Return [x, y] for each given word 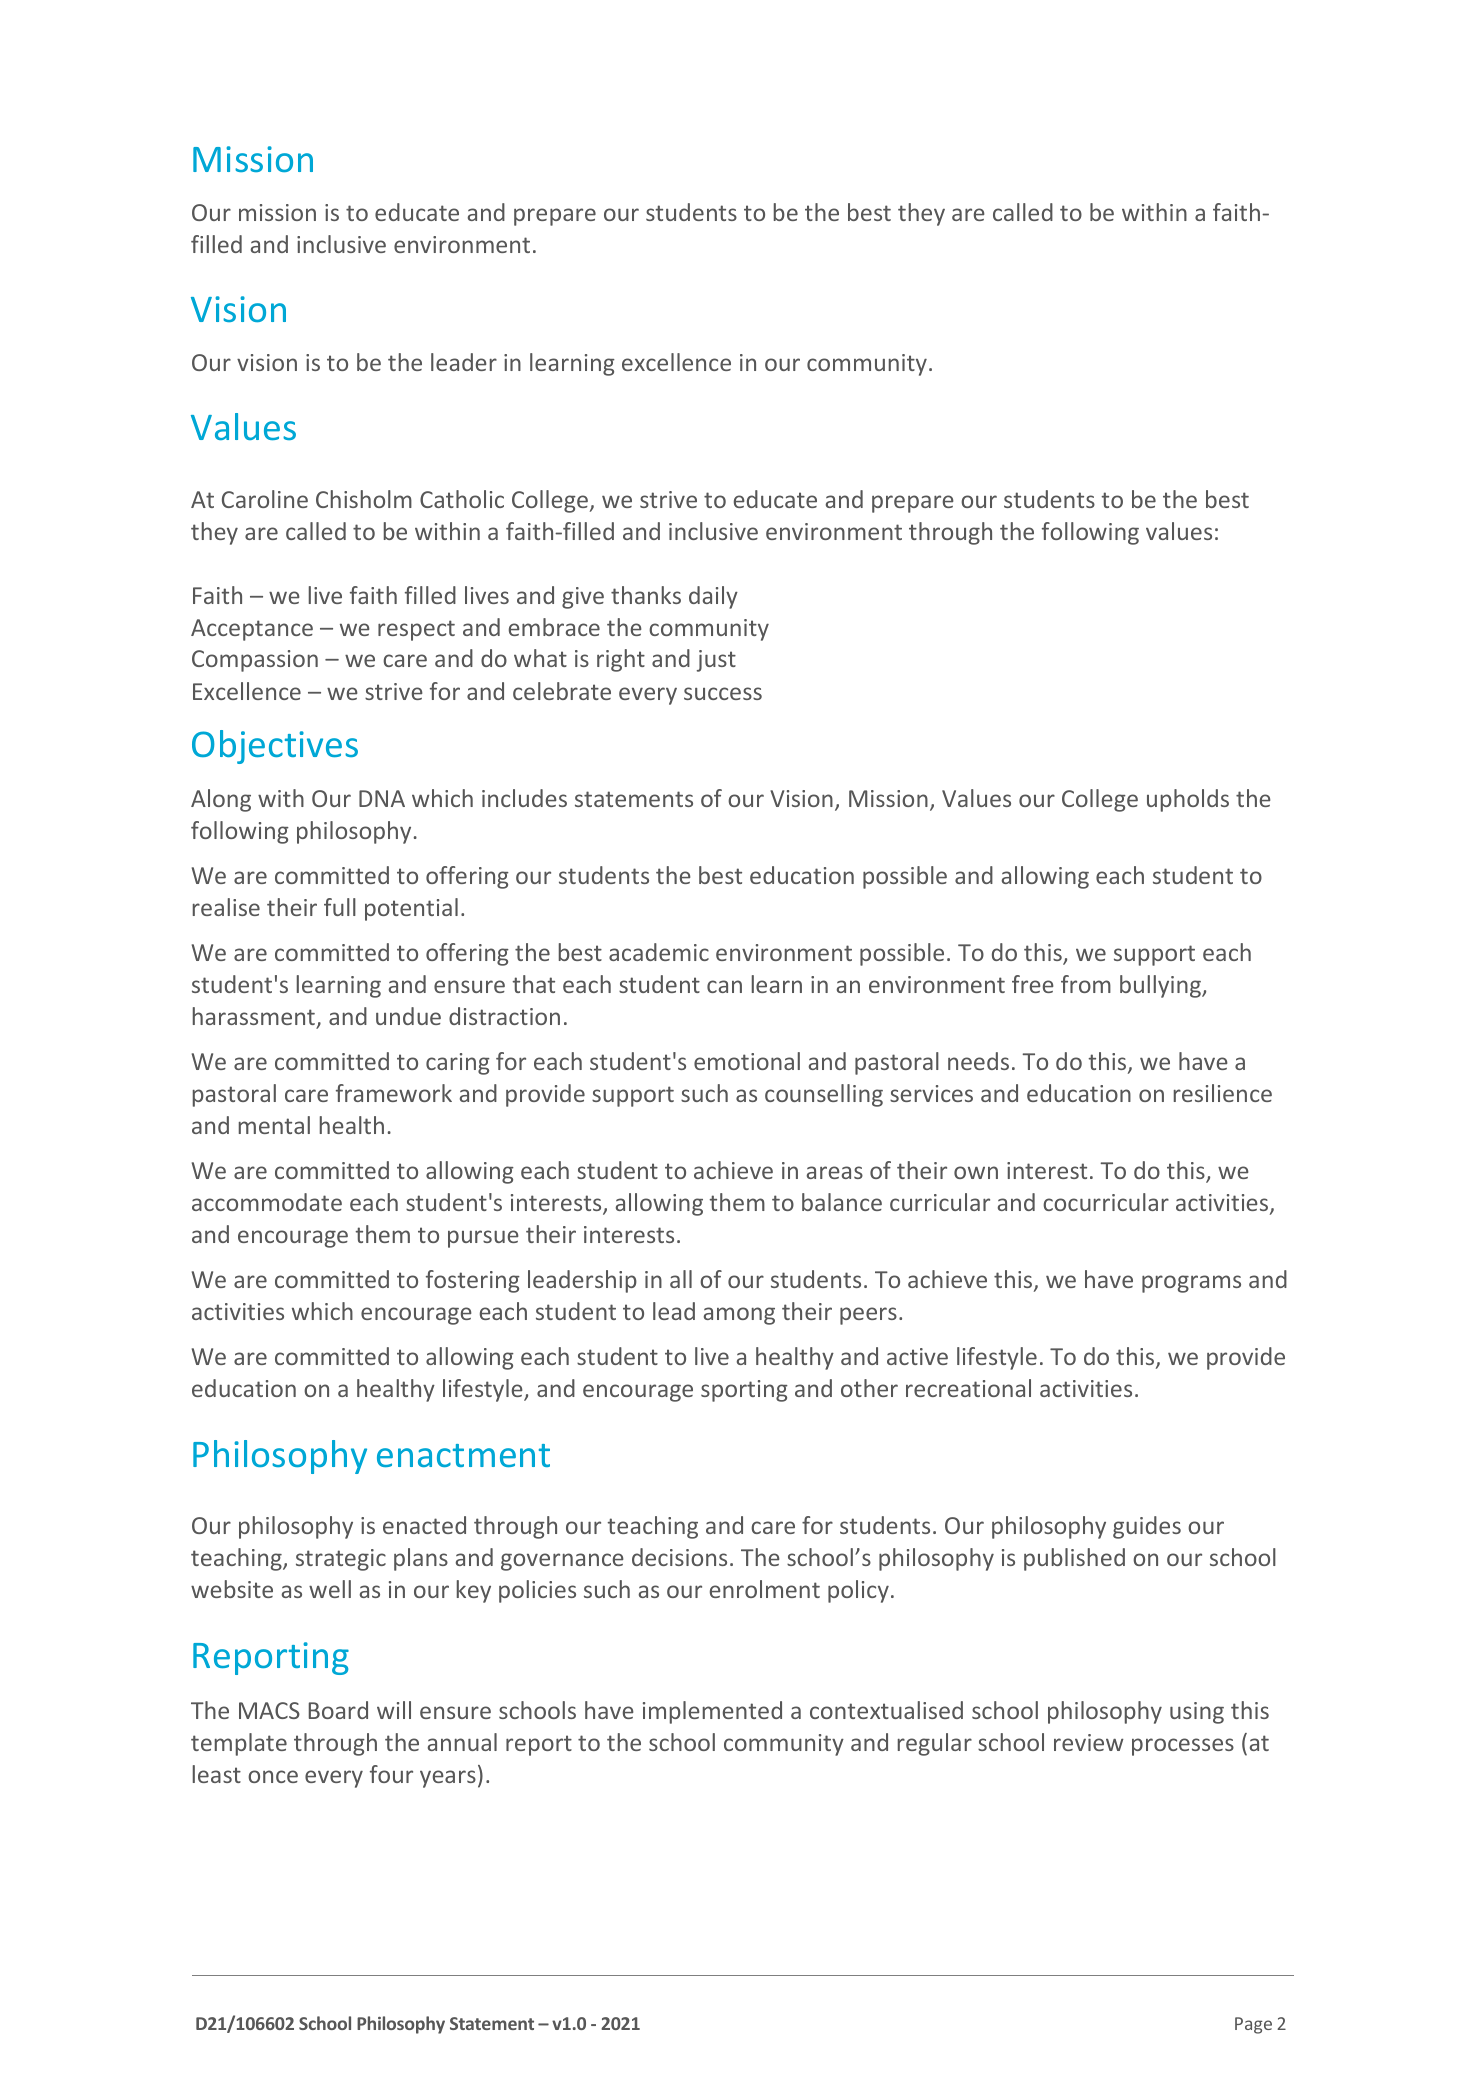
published [1074, 1559]
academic [659, 952]
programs [1191, 1284]
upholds [1188, 800]
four [391, 1774]
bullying [1162, 986]
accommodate [267, 1202]
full [340, 907]
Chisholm [364, 499]
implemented [712, 1712]
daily [713, 597]
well [330, 1589]
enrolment [765, 1589]
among [739, 1316]
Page [1253, 2025]
